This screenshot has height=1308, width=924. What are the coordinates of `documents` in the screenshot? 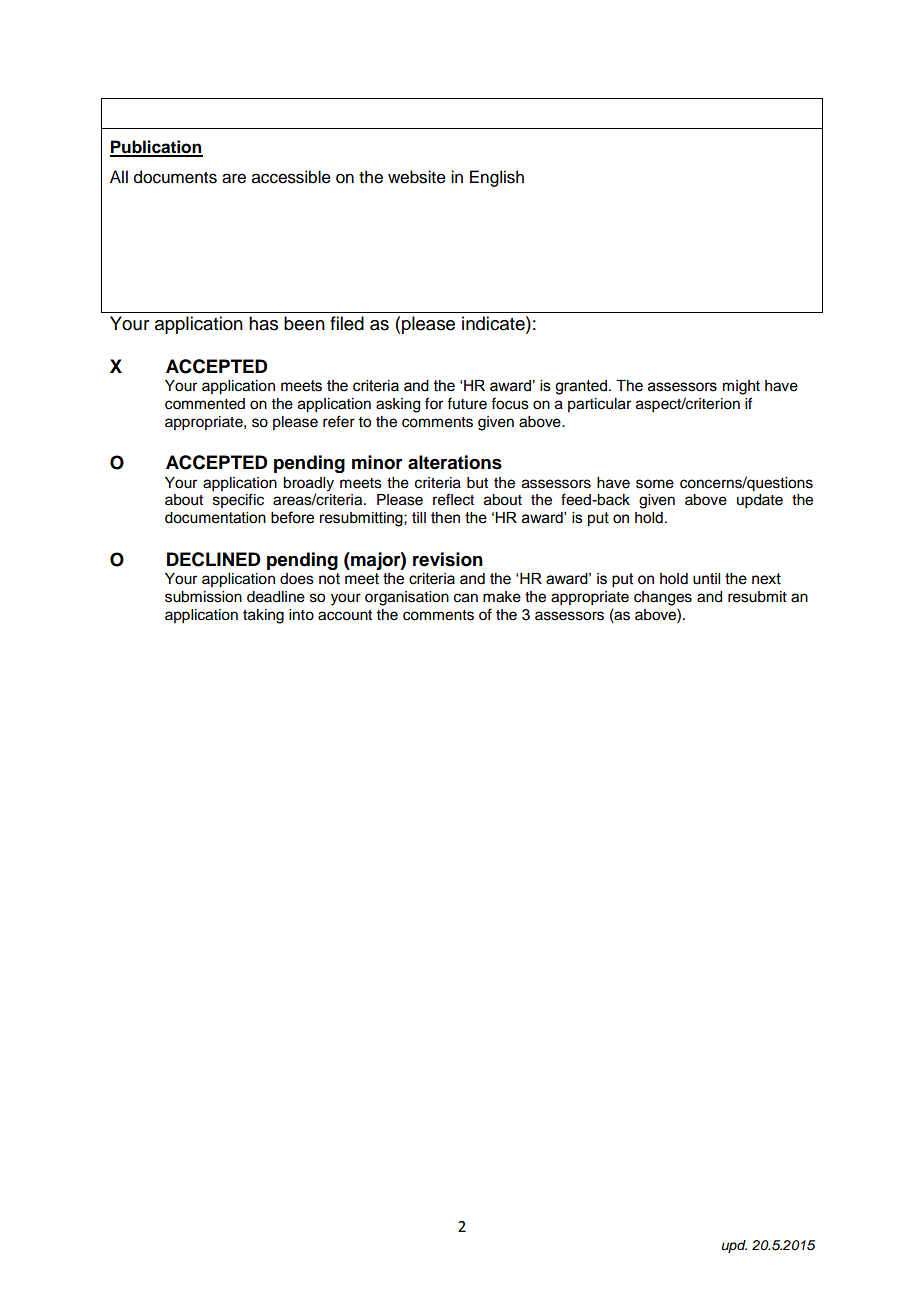 It's located at (175, 177).
